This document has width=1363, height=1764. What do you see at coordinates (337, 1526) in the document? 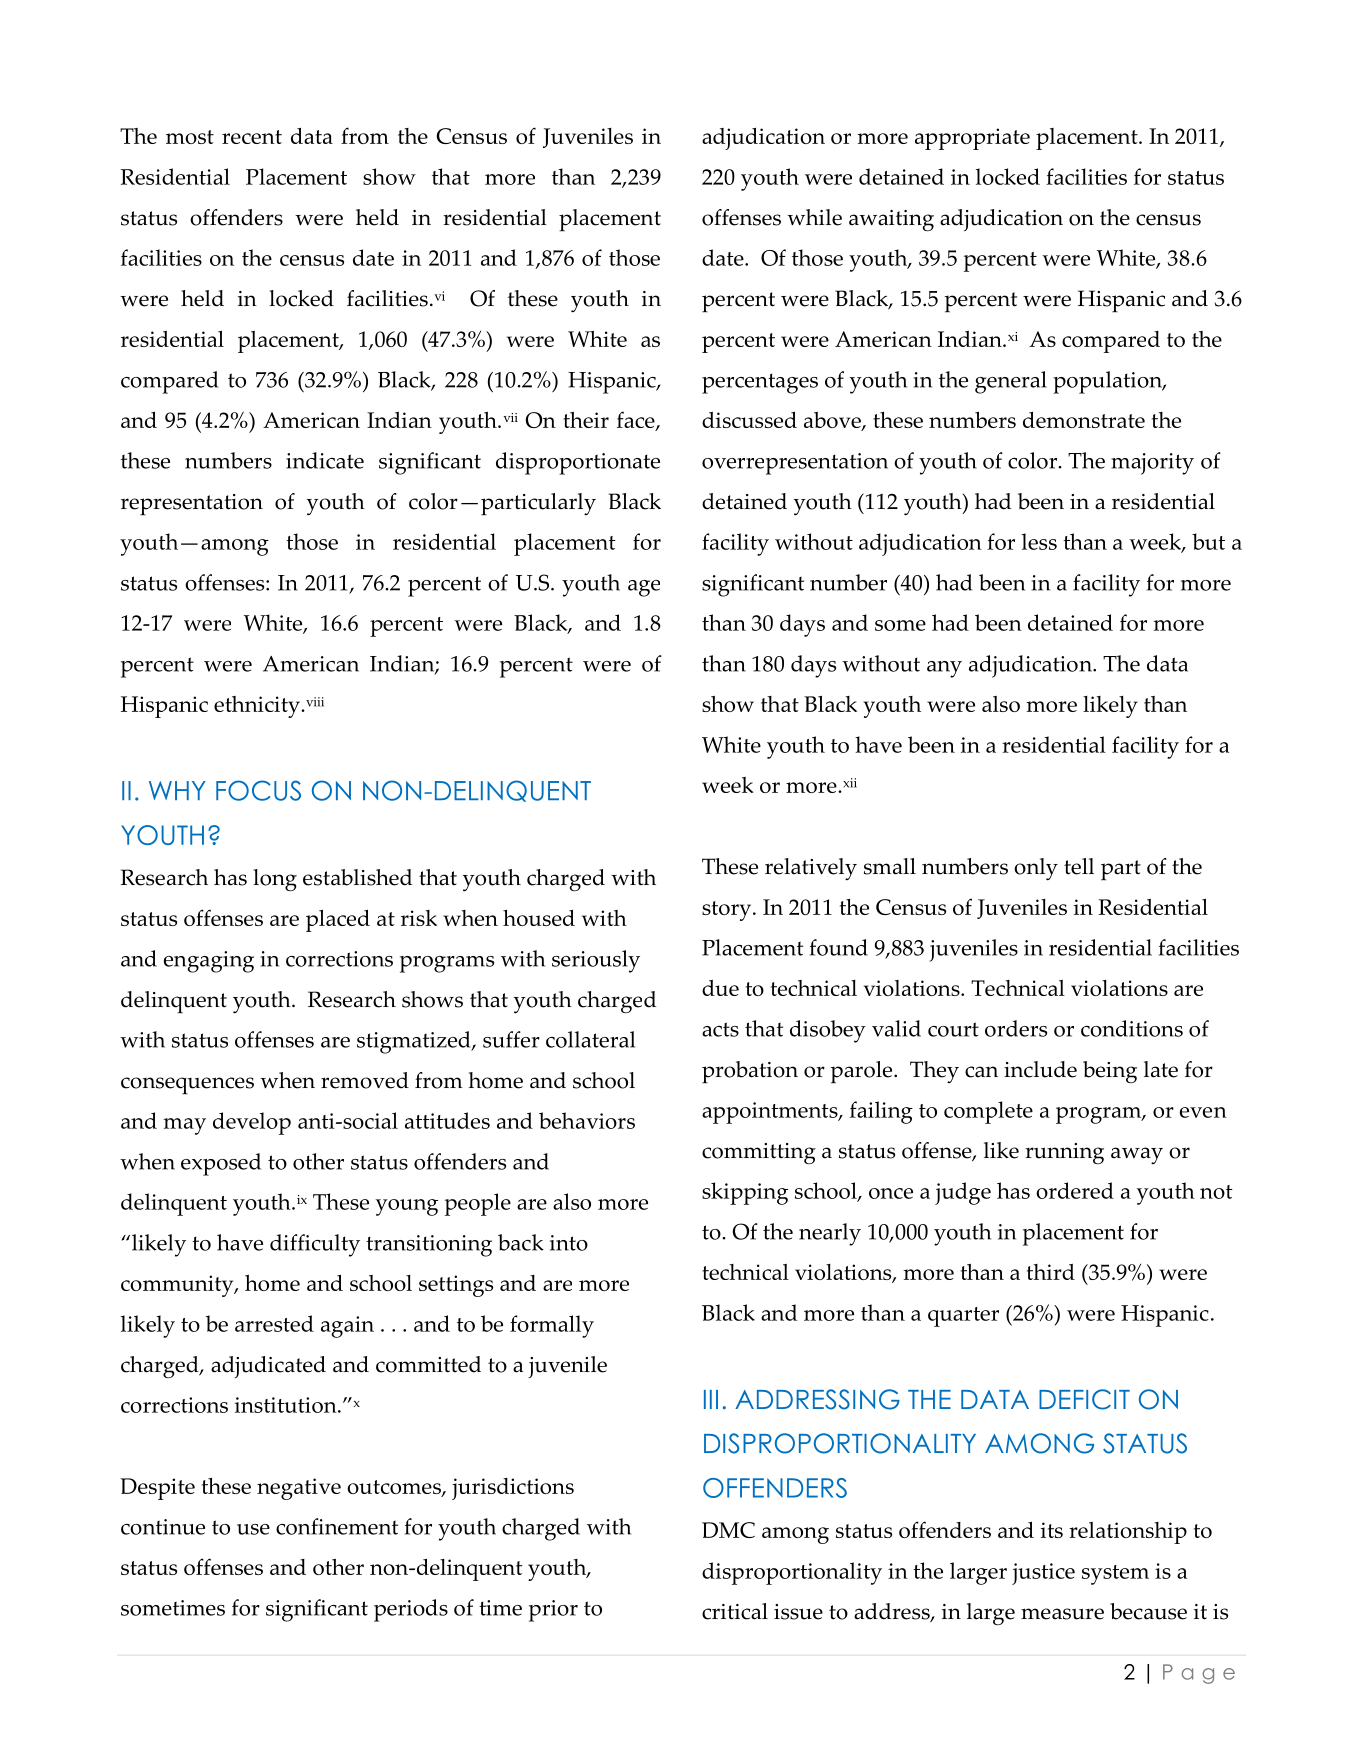
I see `confinement` at bounding box center [337, 1526].
